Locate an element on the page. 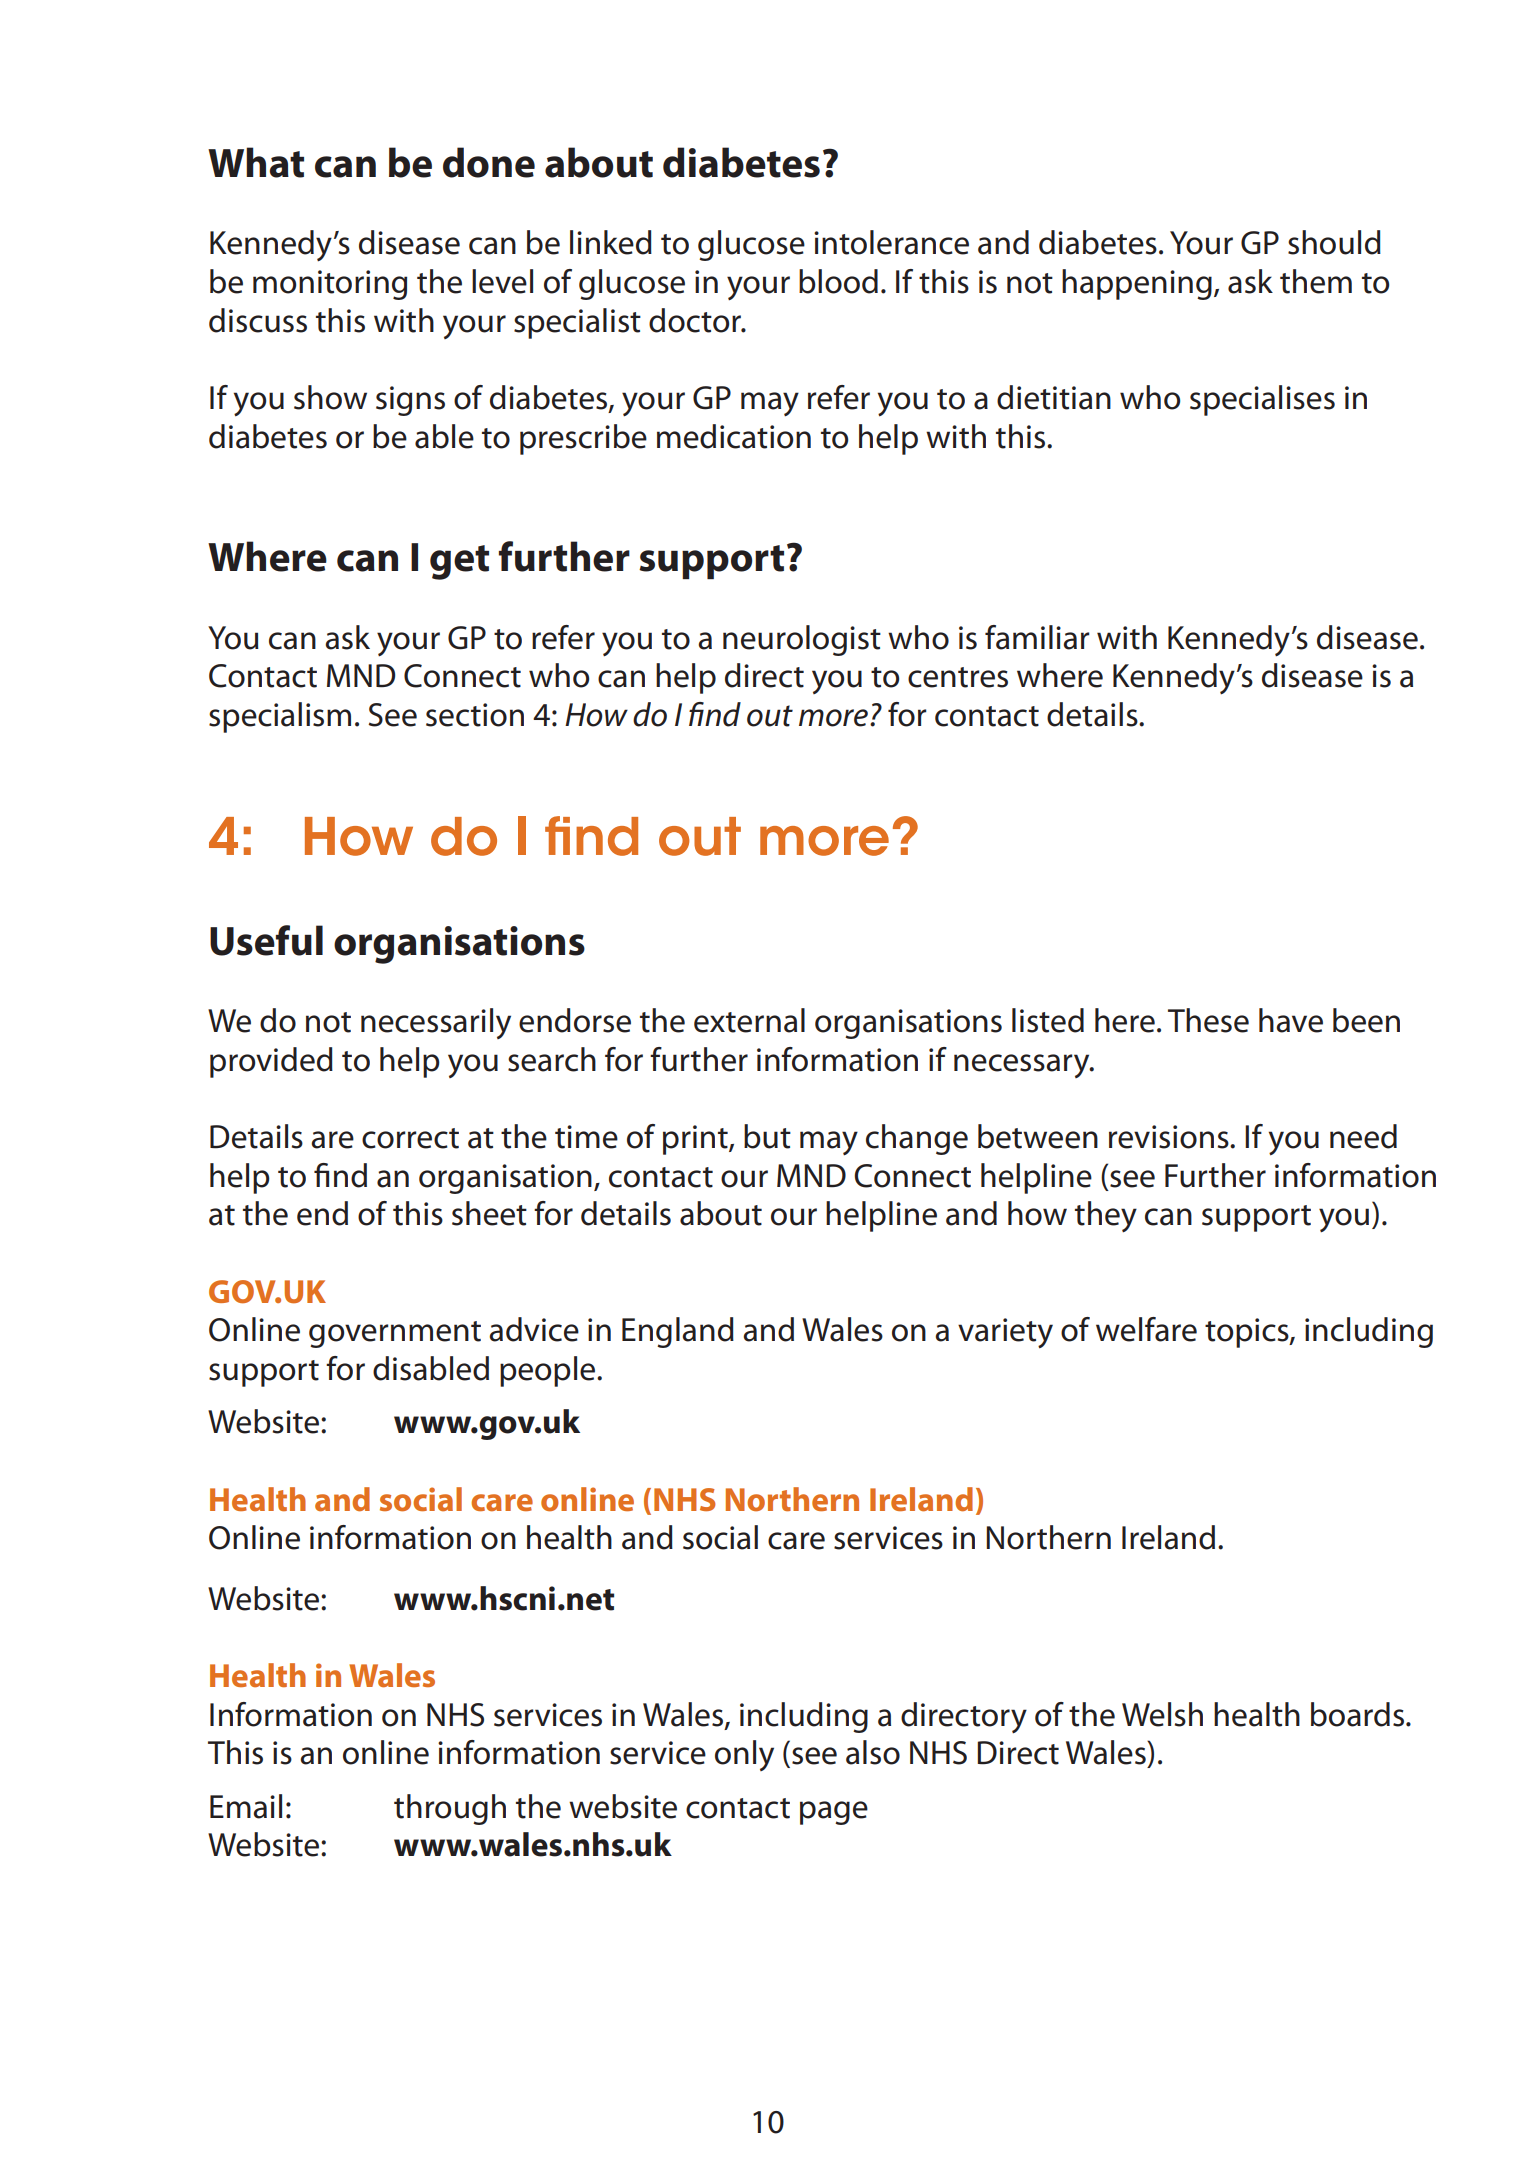 The height and width of the image is (2170, 1535). but is located at coordinates (767, 1136).
